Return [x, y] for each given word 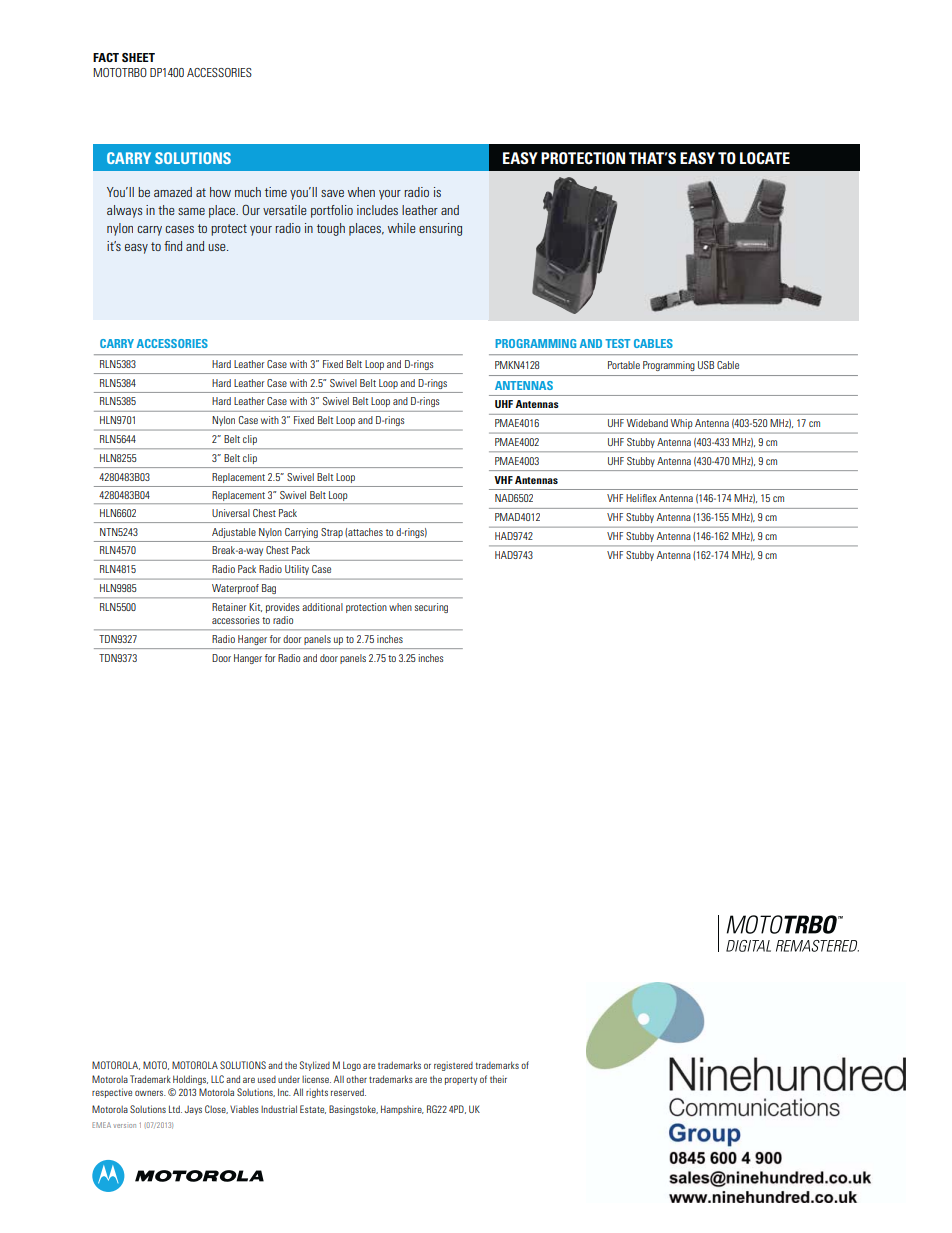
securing [431, 608]
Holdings [190, 1080]
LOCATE [765, 158]
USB [706, 365]
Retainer [229, 607]
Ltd [175, 1109]
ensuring [440, 229]
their [498, 1079]
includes [377, 210]
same [191, 211]
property [461, 1080]
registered [453, 1066]
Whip [681, 424]
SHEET [138, 57]
